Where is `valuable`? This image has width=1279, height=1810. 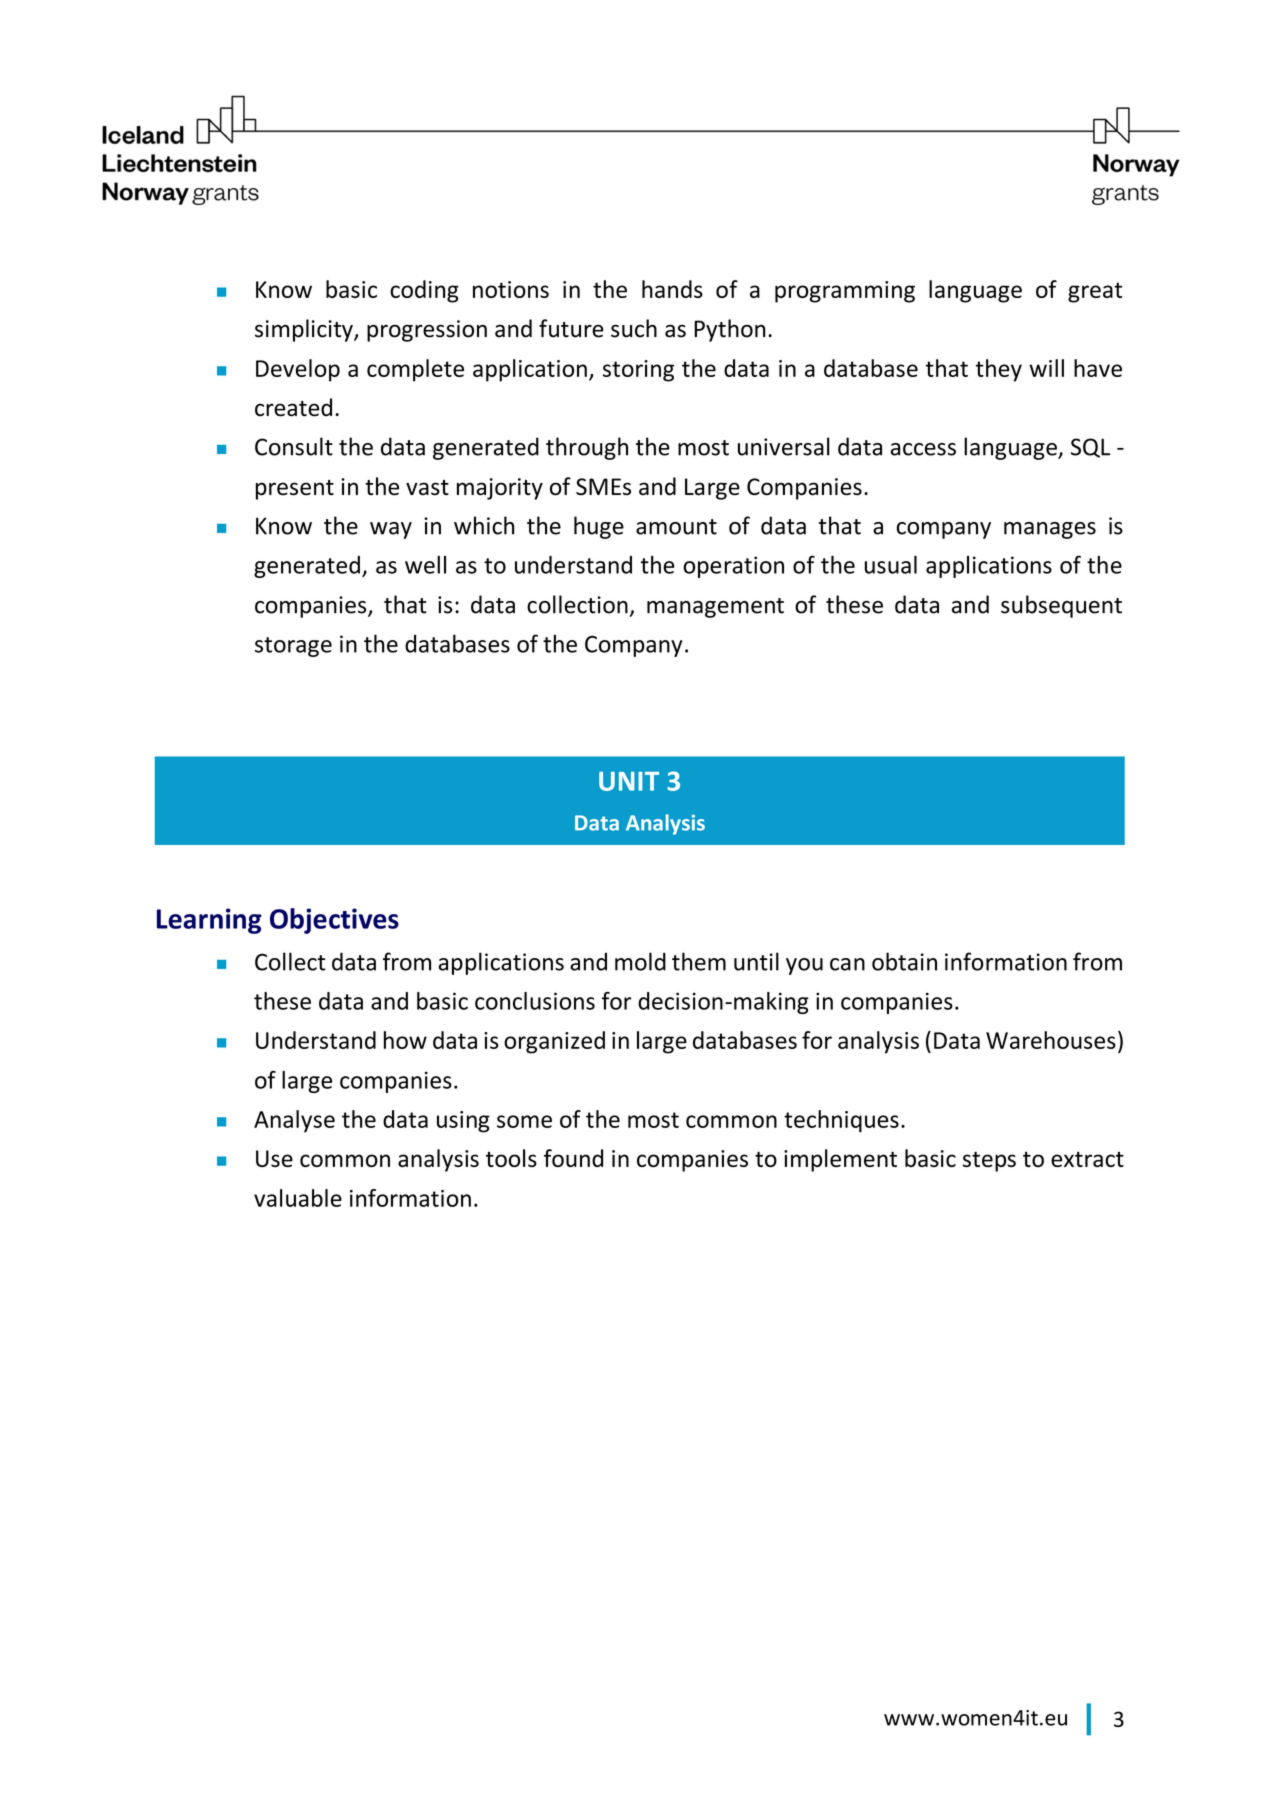 valuable is located at coordinates (298, 1198).
